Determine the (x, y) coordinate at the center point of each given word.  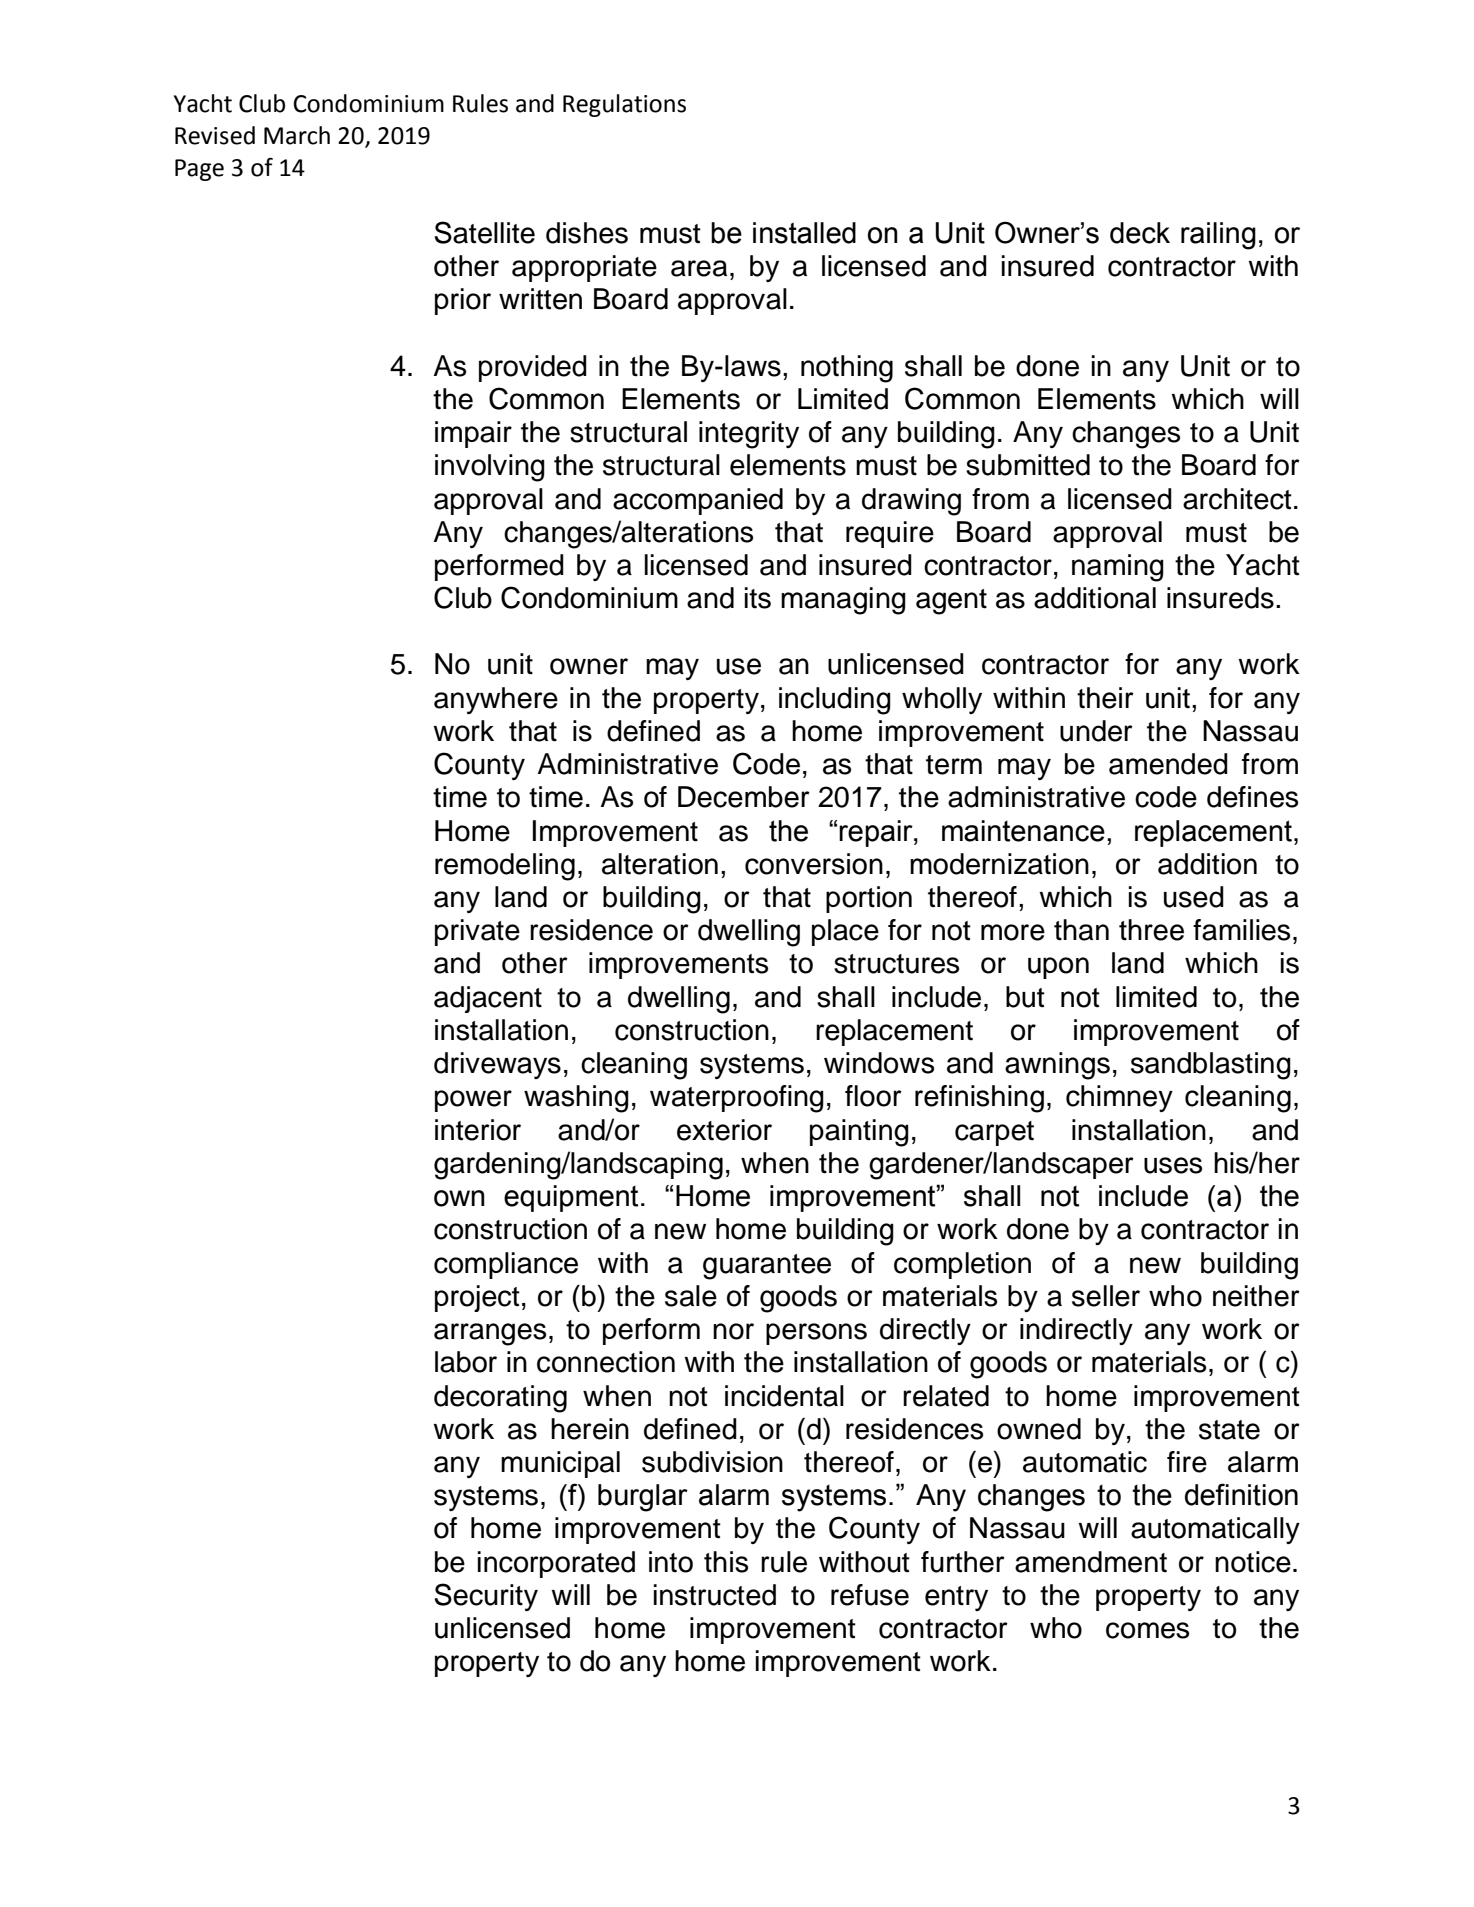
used (1194, 897)
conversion (814, 864)
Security (486, 1597)
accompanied (698, 501)
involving (490, 468)
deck (1140, 233)
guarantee (767, 1267)
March (297, 135)
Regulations (624, 105)
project (477, 1298)
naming (1118, 568)
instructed (715, 1595)
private (477, 932)
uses (1173, 1165)
